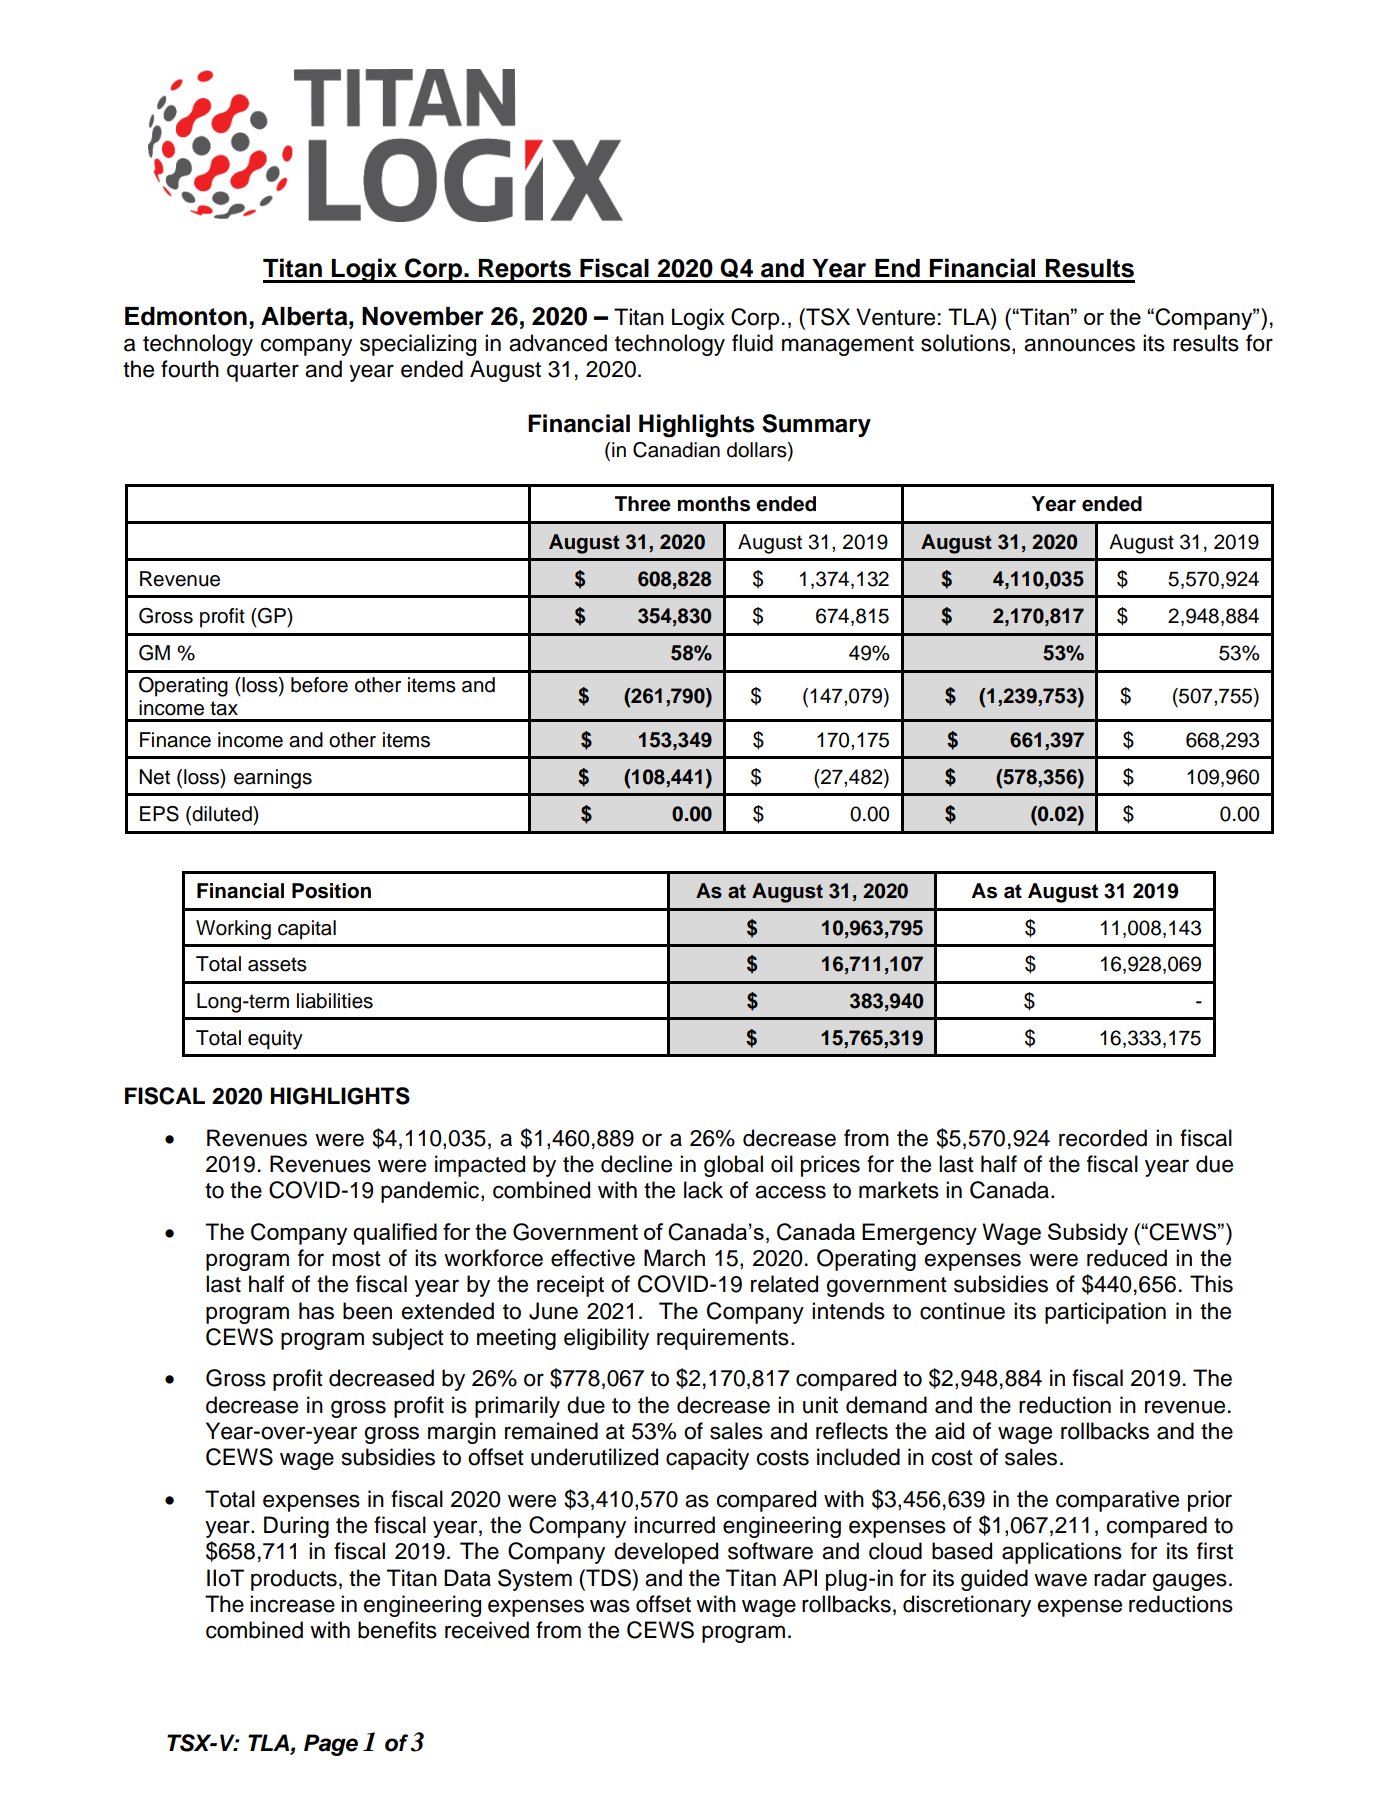 The image size is (1398, 1809). Describe the element at coordinates (752, 343) in the screenshot. I see `fluid` at that location.
